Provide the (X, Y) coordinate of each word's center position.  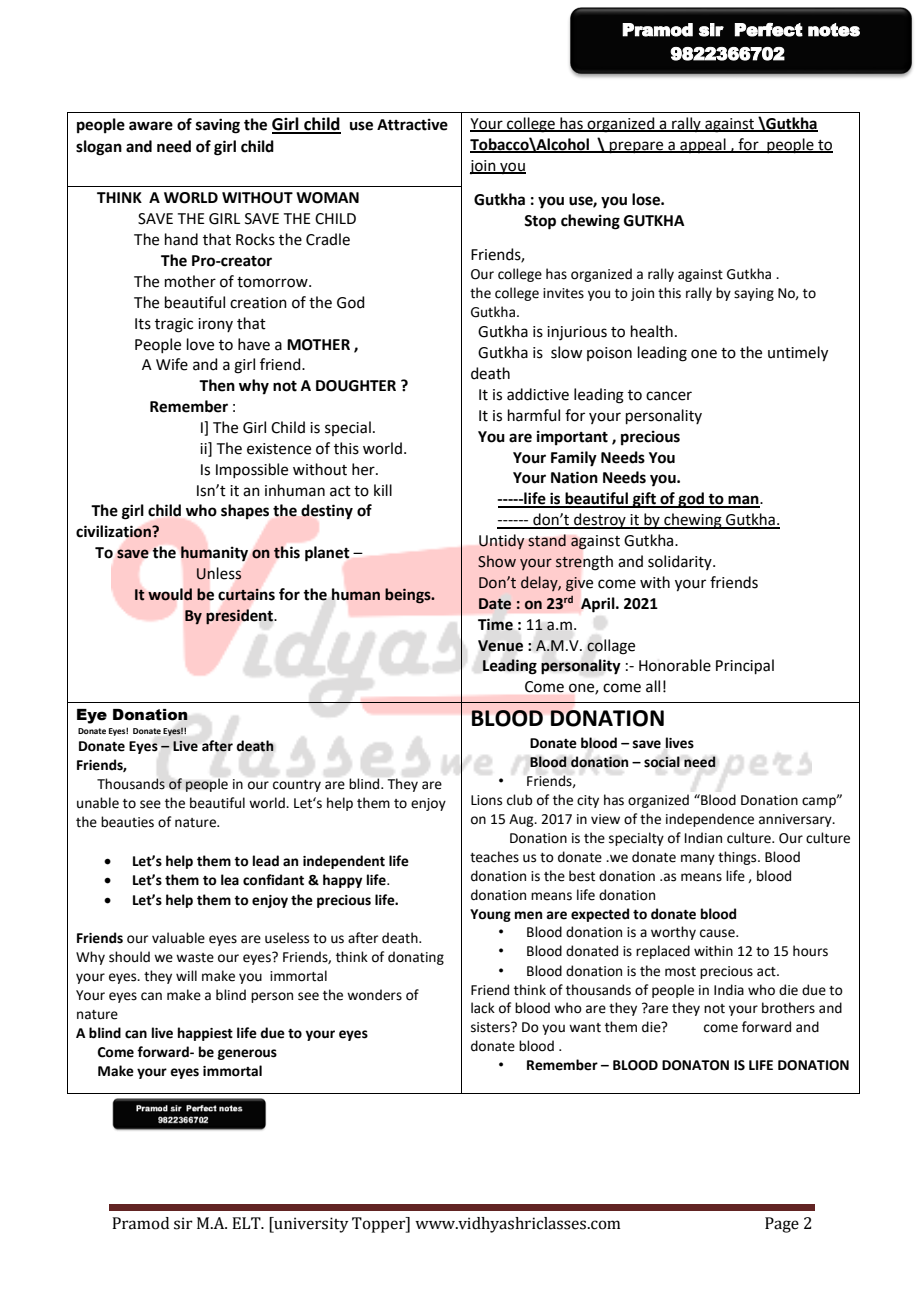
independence (710, 820)
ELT (247, 1223)
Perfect (769, 30)
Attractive (412, 124)
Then (217, 385)
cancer (669, 396)
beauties (127, 822)
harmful (534, 415)
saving (218, 126)
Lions (486, 800)
